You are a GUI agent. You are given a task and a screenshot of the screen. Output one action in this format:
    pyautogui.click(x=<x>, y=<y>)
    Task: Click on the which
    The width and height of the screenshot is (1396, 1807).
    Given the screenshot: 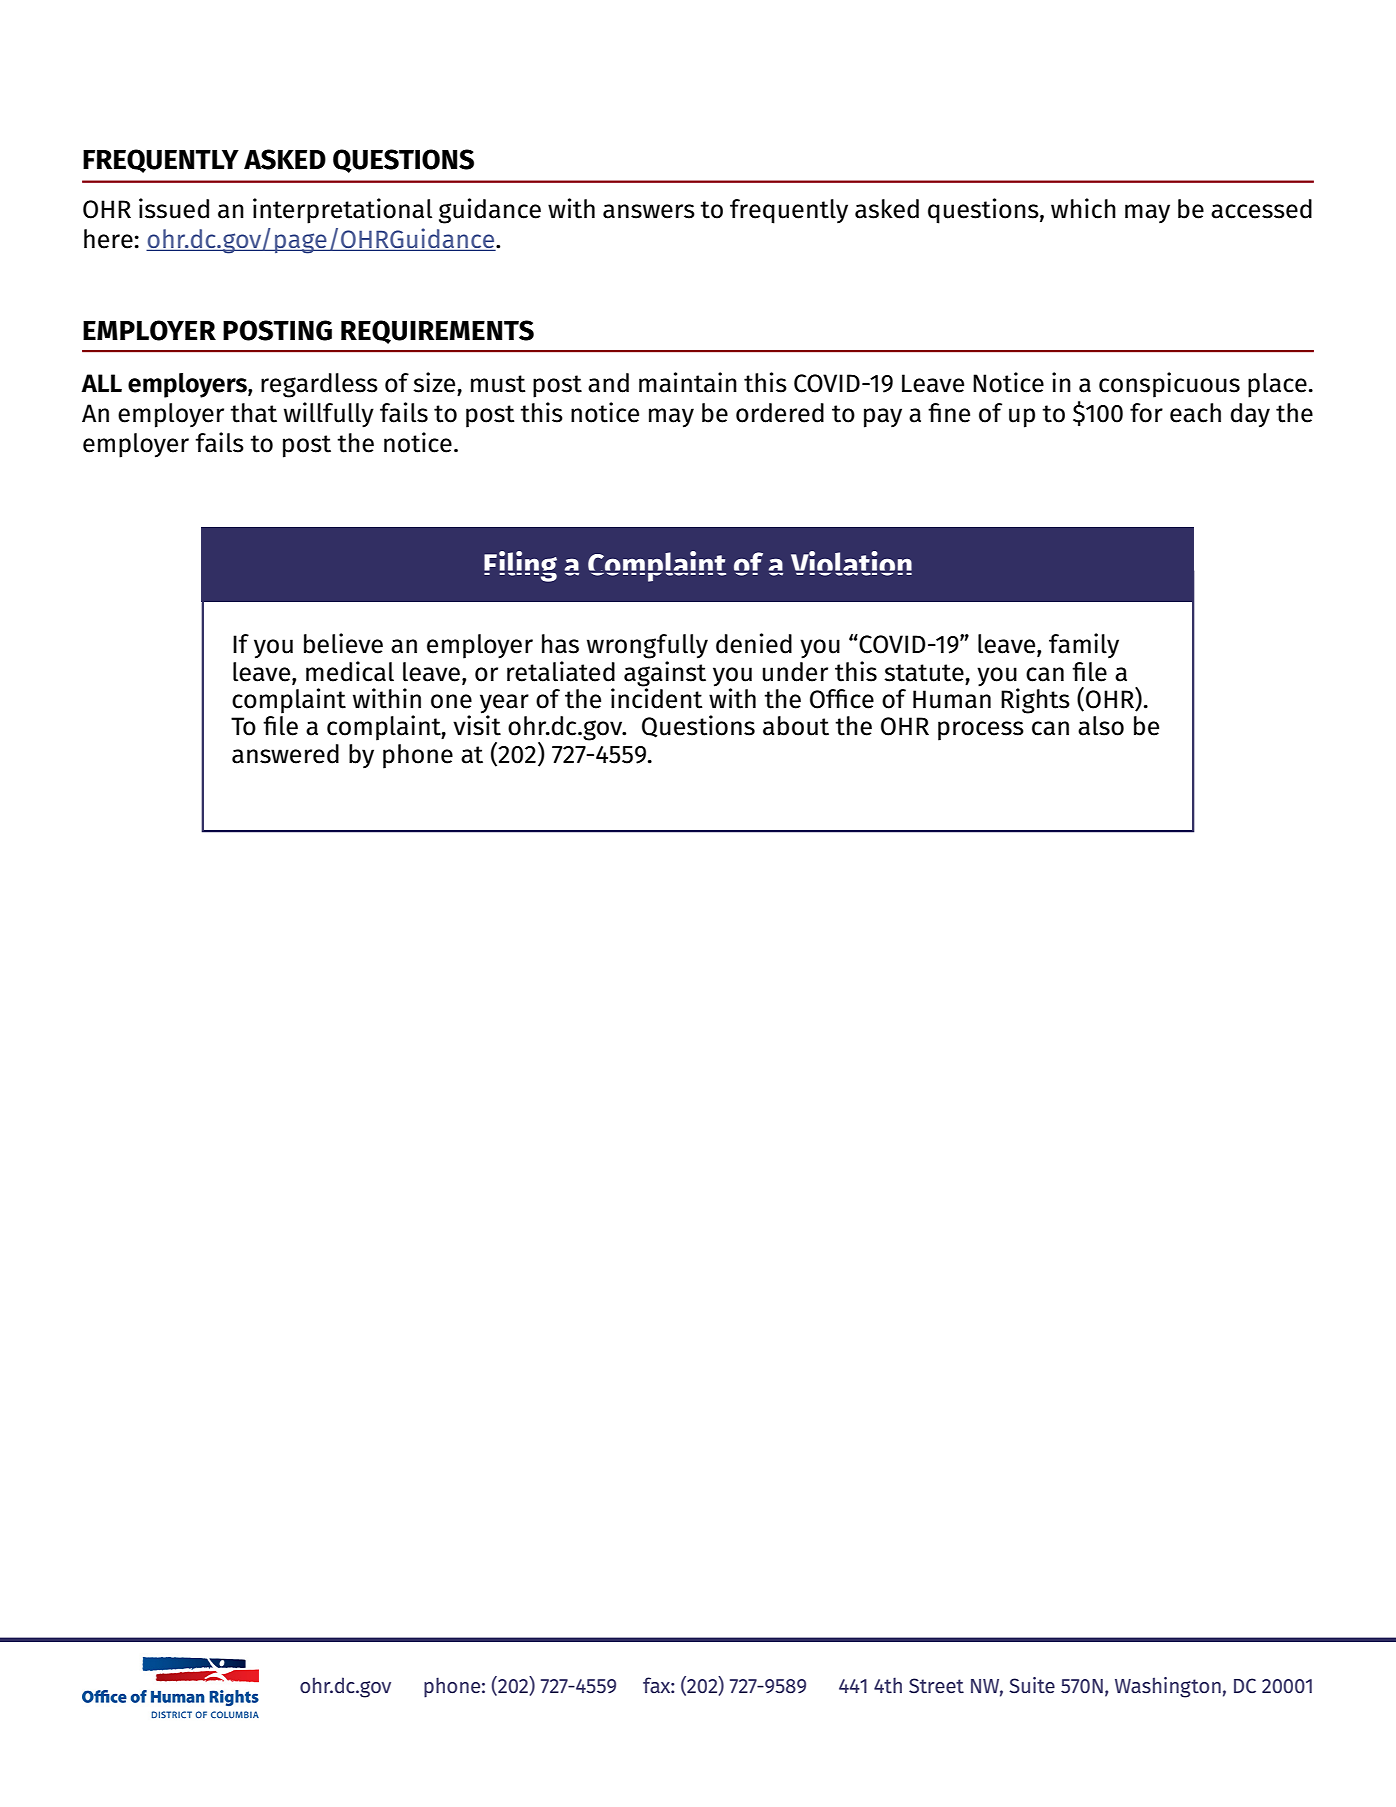 What is the action you would take?
    pyautogui.click(x=1083, y=208)
